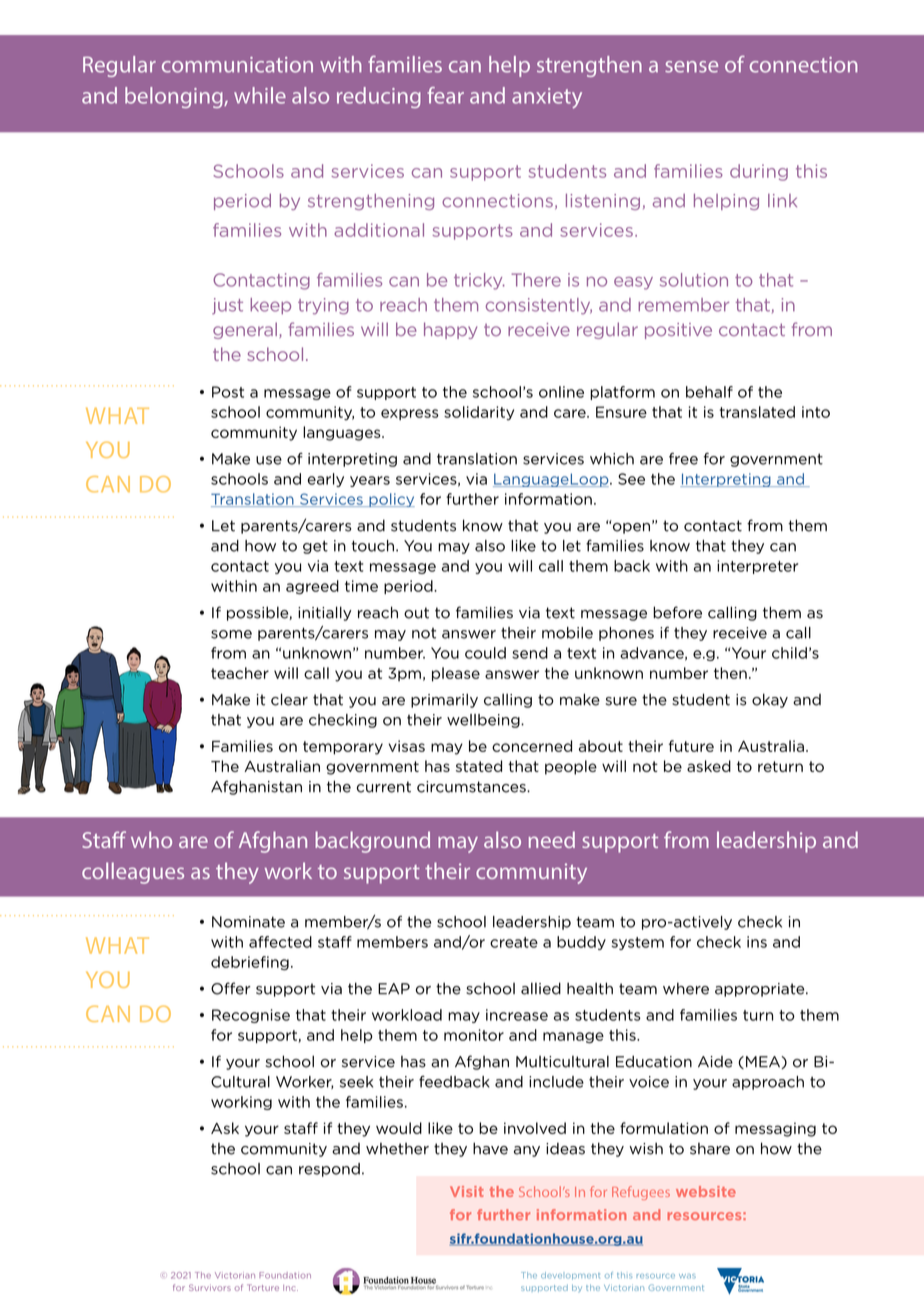  I want to click on fear, so click(445, 95).
